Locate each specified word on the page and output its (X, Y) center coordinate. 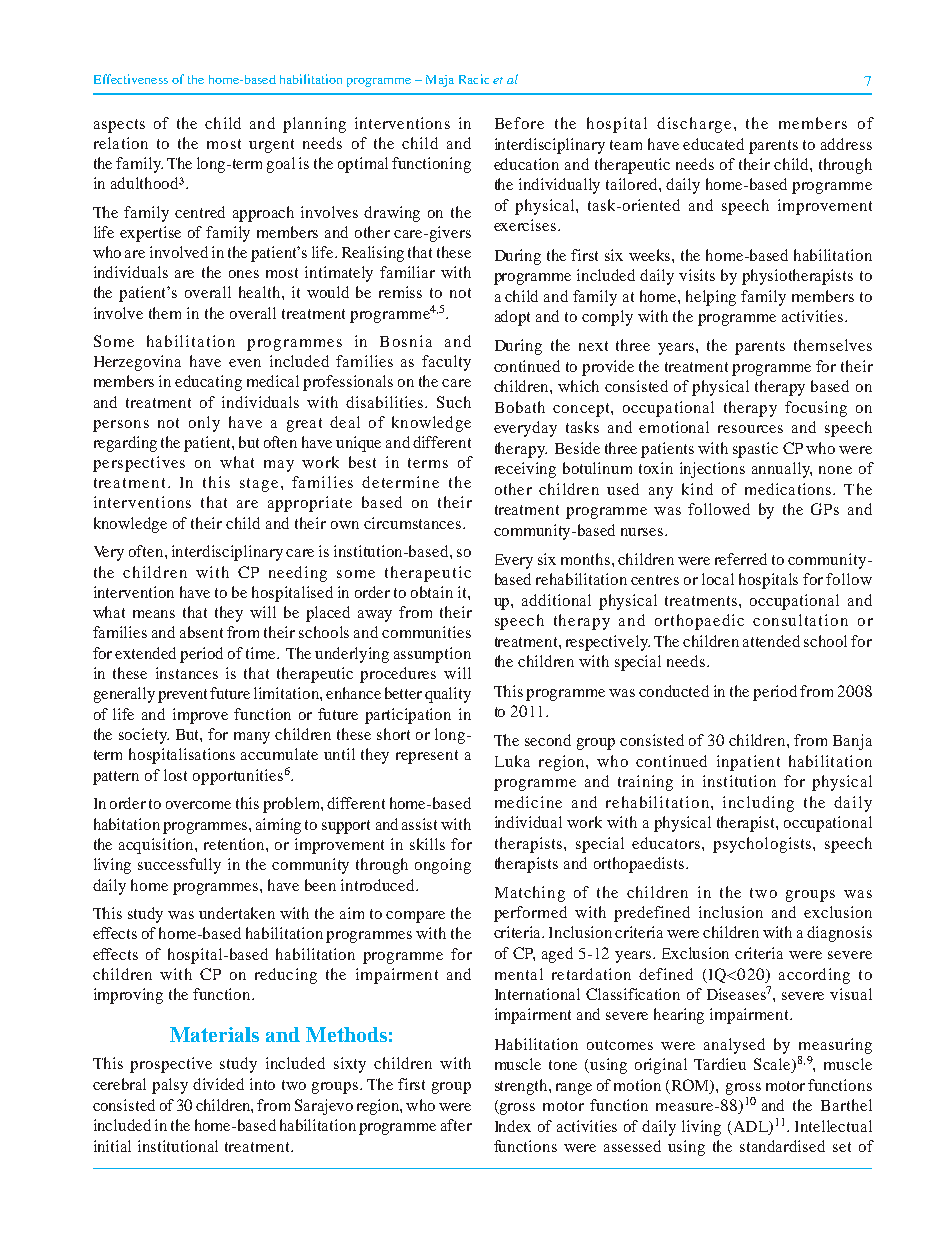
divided (218, 1084)
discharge (694, 125)
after (456, 1125)
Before (519, 123)
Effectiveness (131, 79)
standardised (782, 1146)
